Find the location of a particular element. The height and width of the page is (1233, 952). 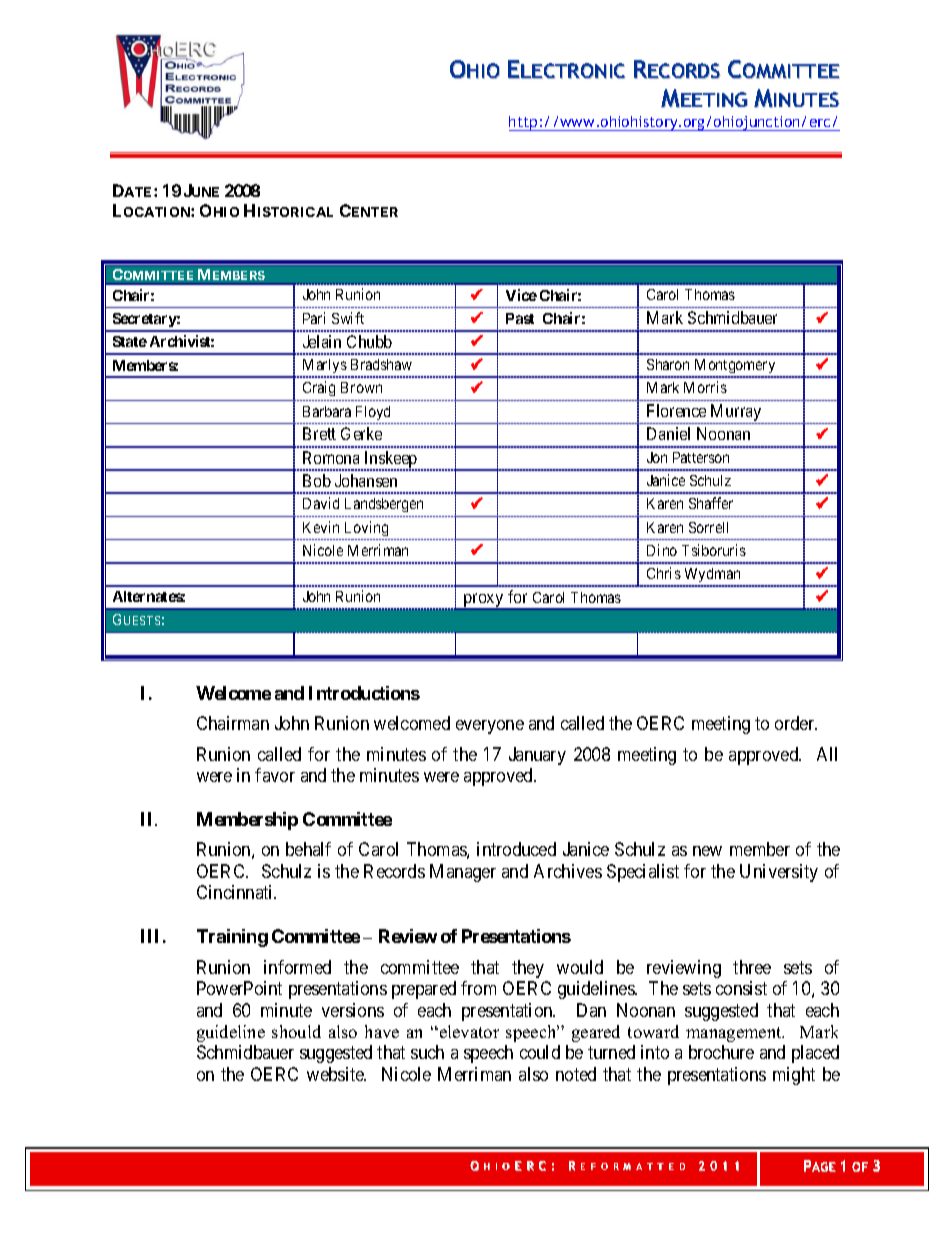

order is located at coordinates (796, 723).
